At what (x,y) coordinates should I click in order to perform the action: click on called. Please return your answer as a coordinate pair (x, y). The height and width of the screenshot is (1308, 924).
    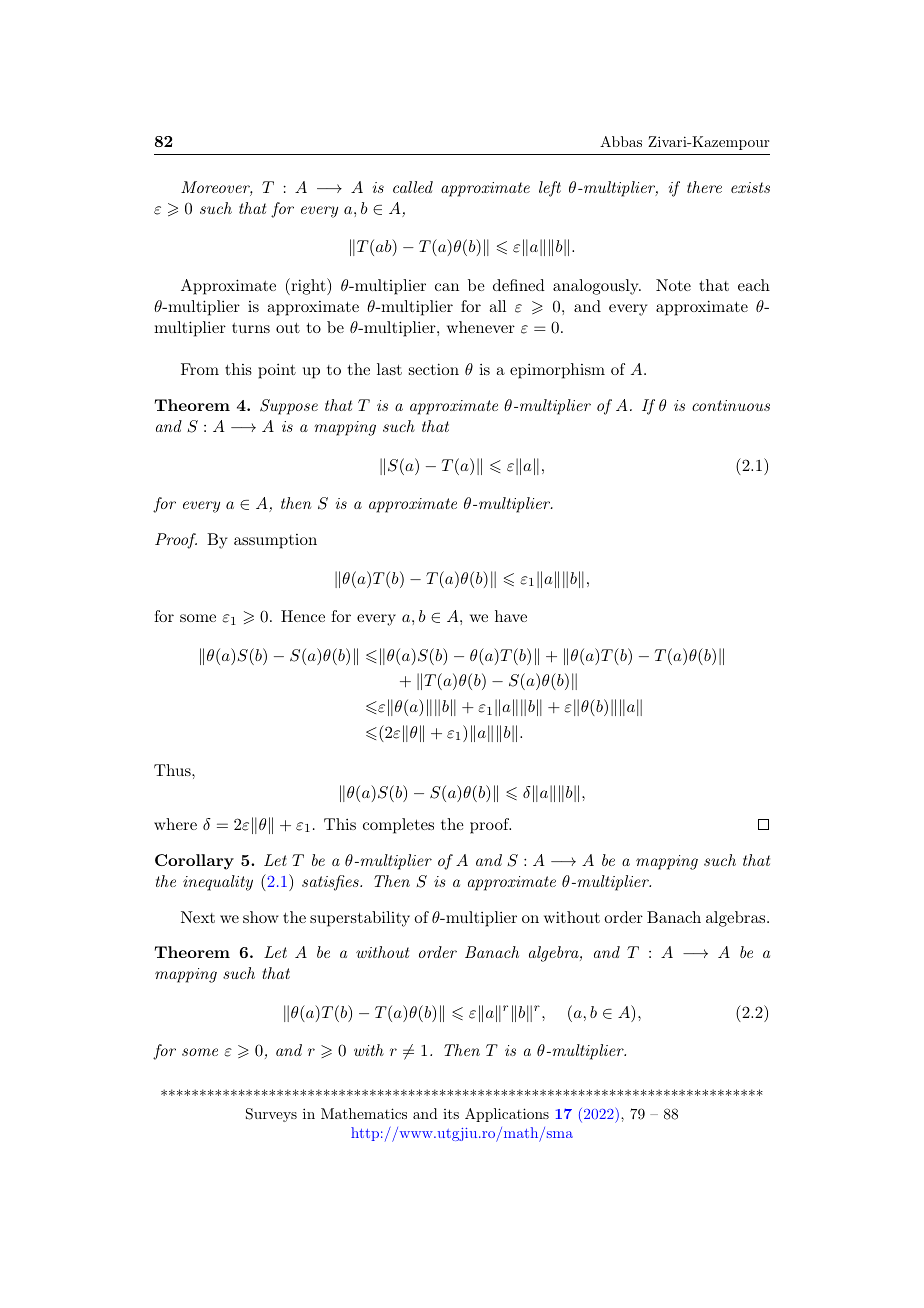
    Looking at the image, I should click on (413, 187).
